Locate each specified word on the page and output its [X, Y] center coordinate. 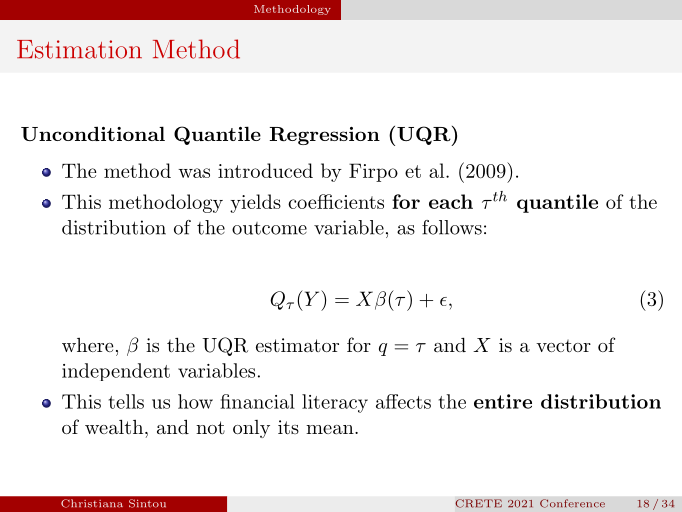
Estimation [79, 49]
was [194, 173]
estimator [297, 345]
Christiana [92, 503]
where [88, 345]
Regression [324, 136]
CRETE [478, 503]
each [451, 201]
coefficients [336, 201]
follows [452, 227]
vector [563, 346]
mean [331, 429]
